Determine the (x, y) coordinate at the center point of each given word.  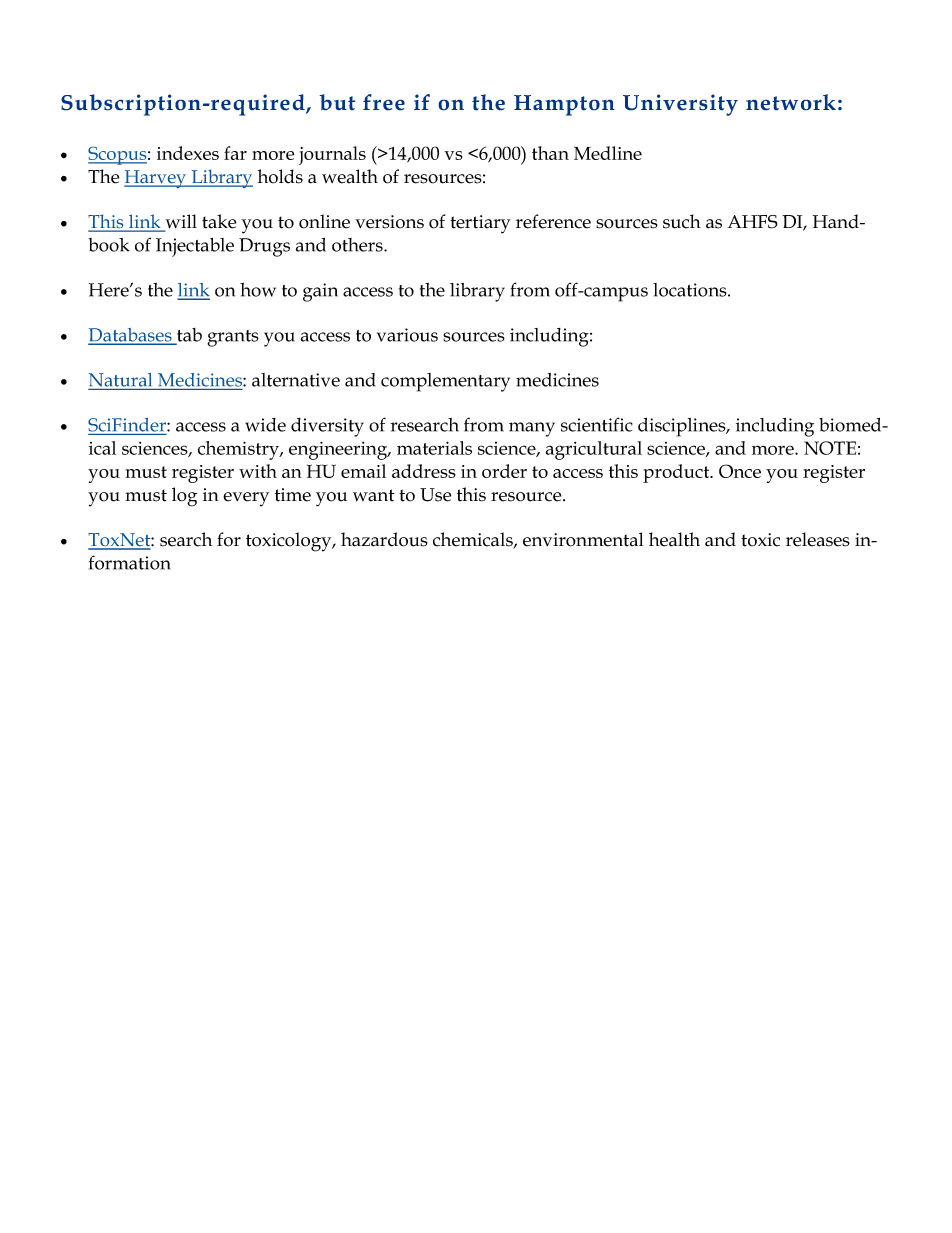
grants (233, 338)
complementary (445, 382)
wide (265, 425)
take (219, 221)
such (682, 221)
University (680, 105)
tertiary (480, 224)
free (384, 102)
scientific (597, 424)
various (407, 335)
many (532, 429)
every (246, 499)
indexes (188, 153)
